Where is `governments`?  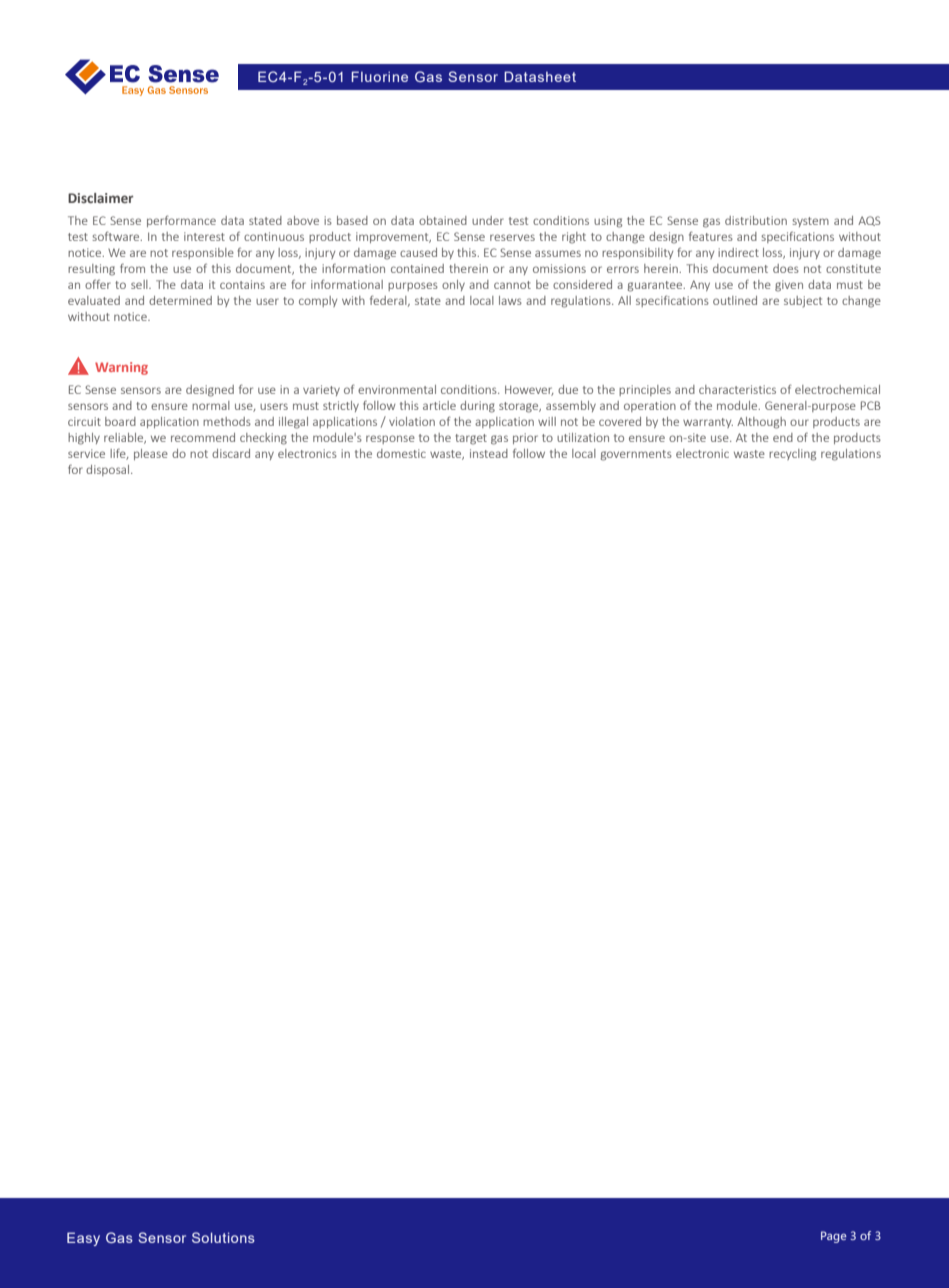
governments is located at coordinates (636, 455).
